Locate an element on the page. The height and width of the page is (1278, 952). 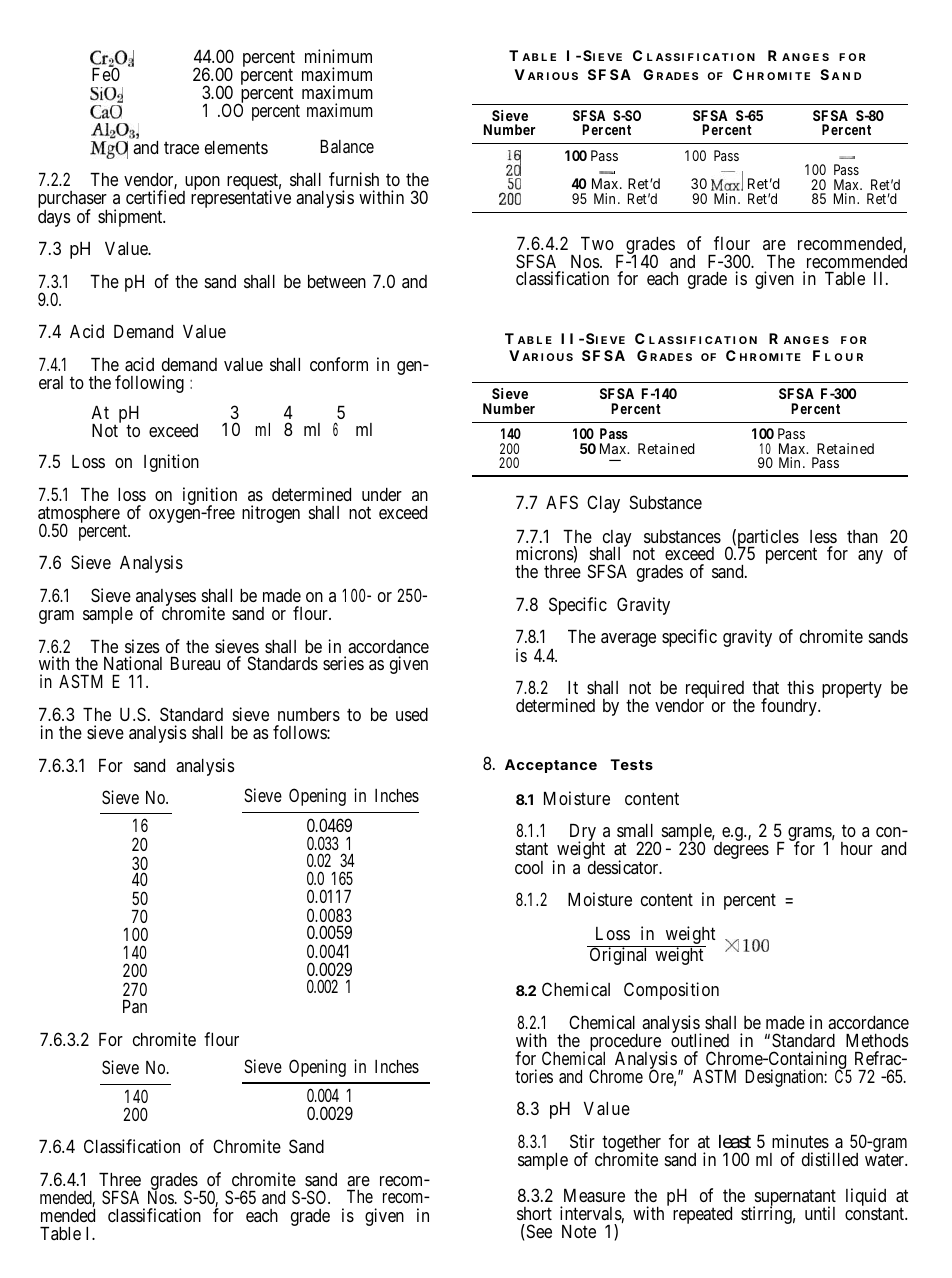
Composition is located at coordinates (671, 991).
